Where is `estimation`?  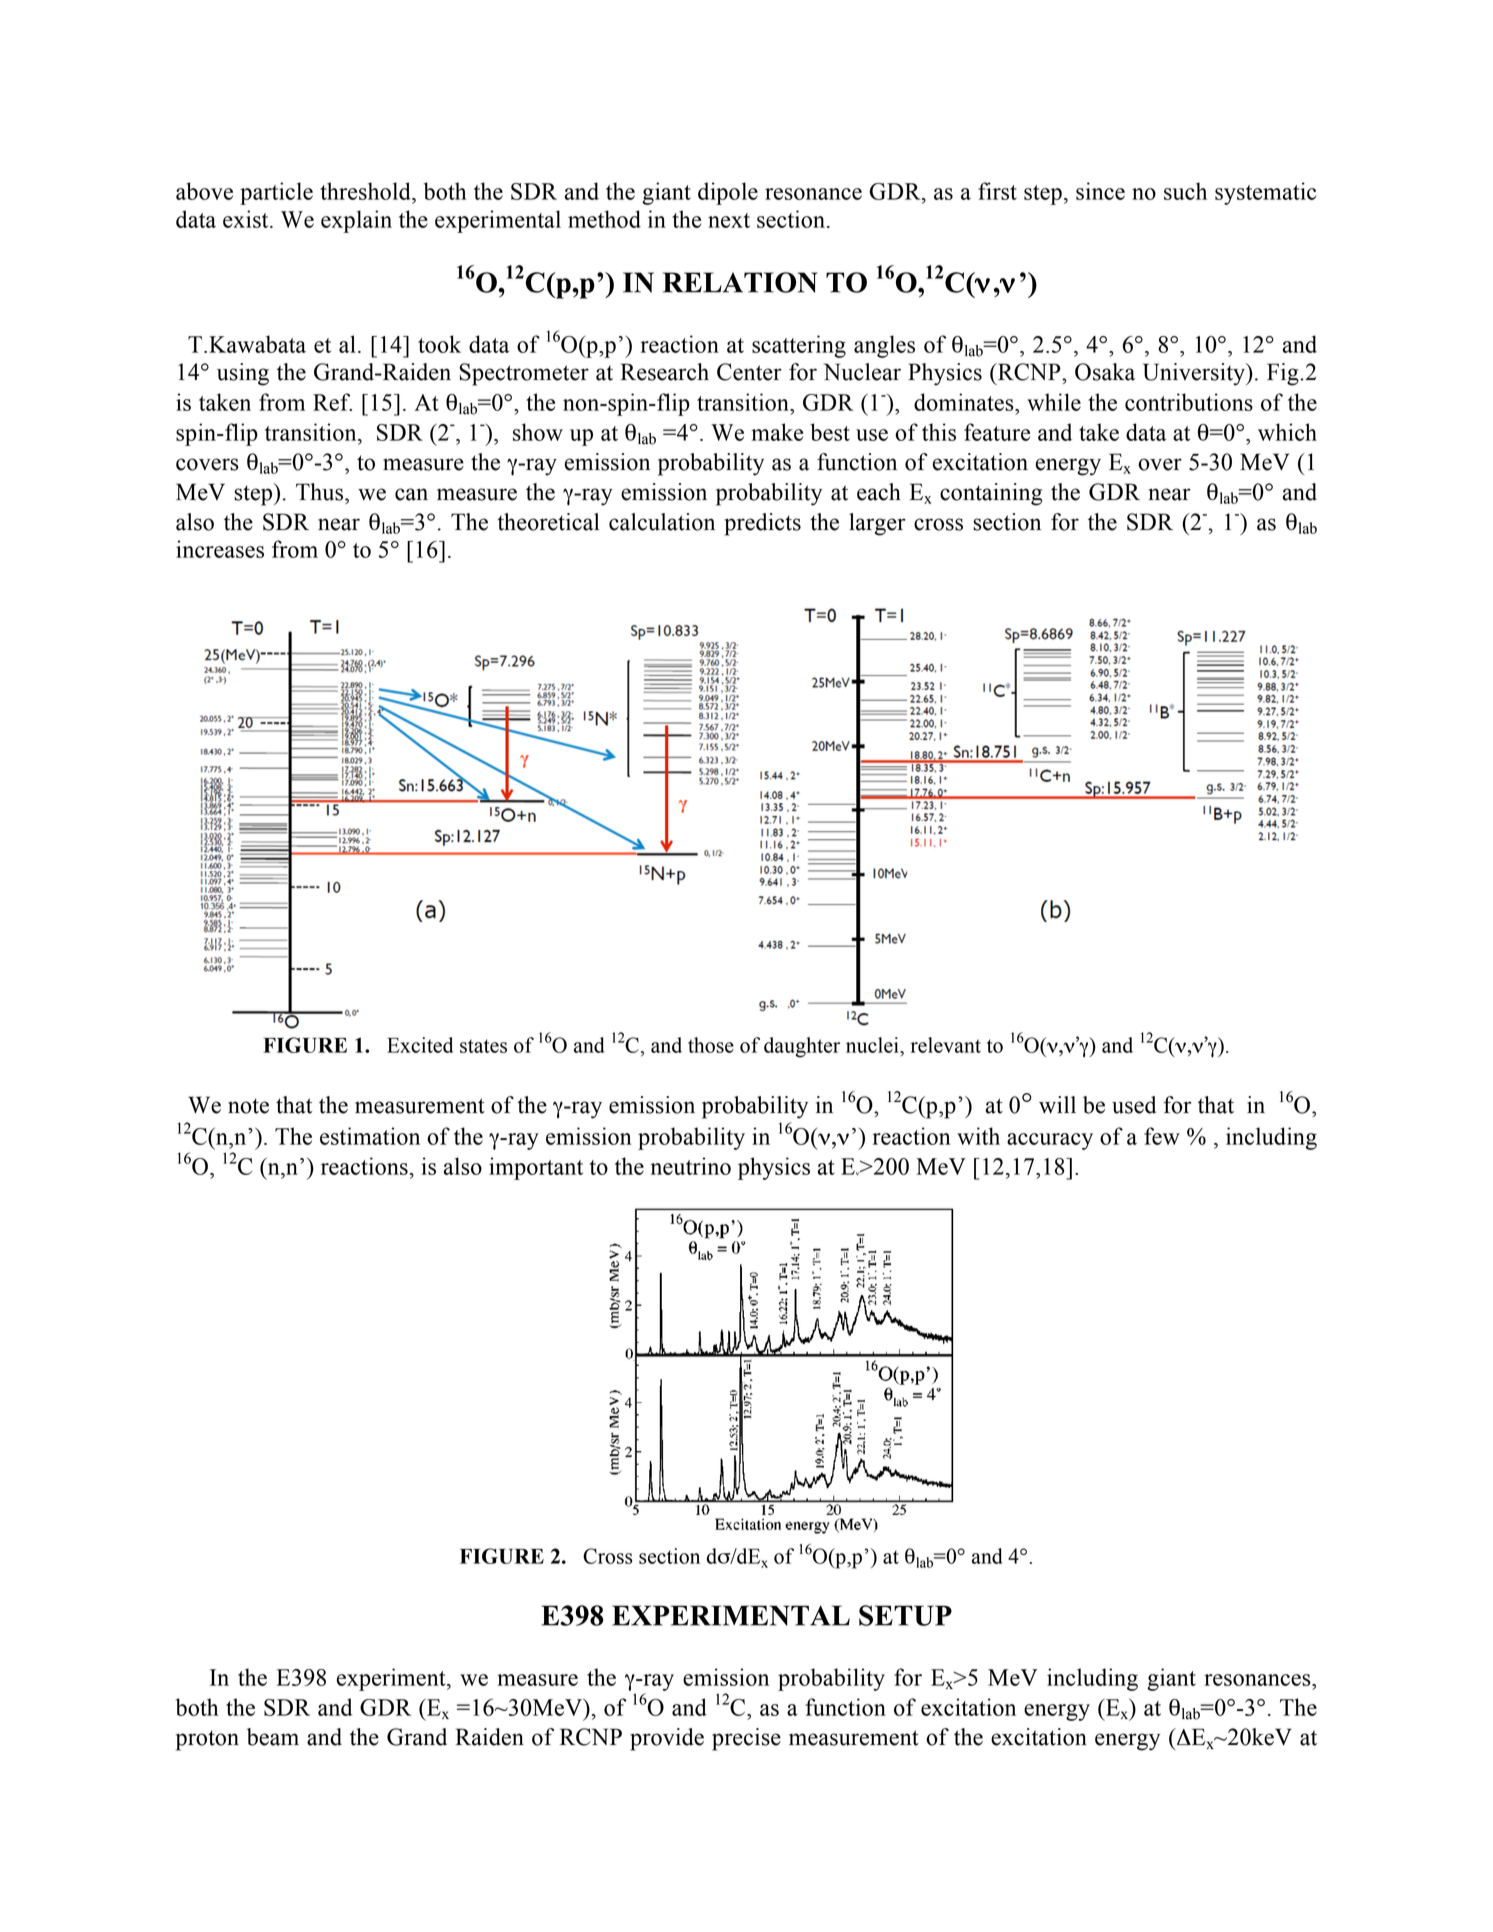 estimation is located at coordinates (370, 1136).
